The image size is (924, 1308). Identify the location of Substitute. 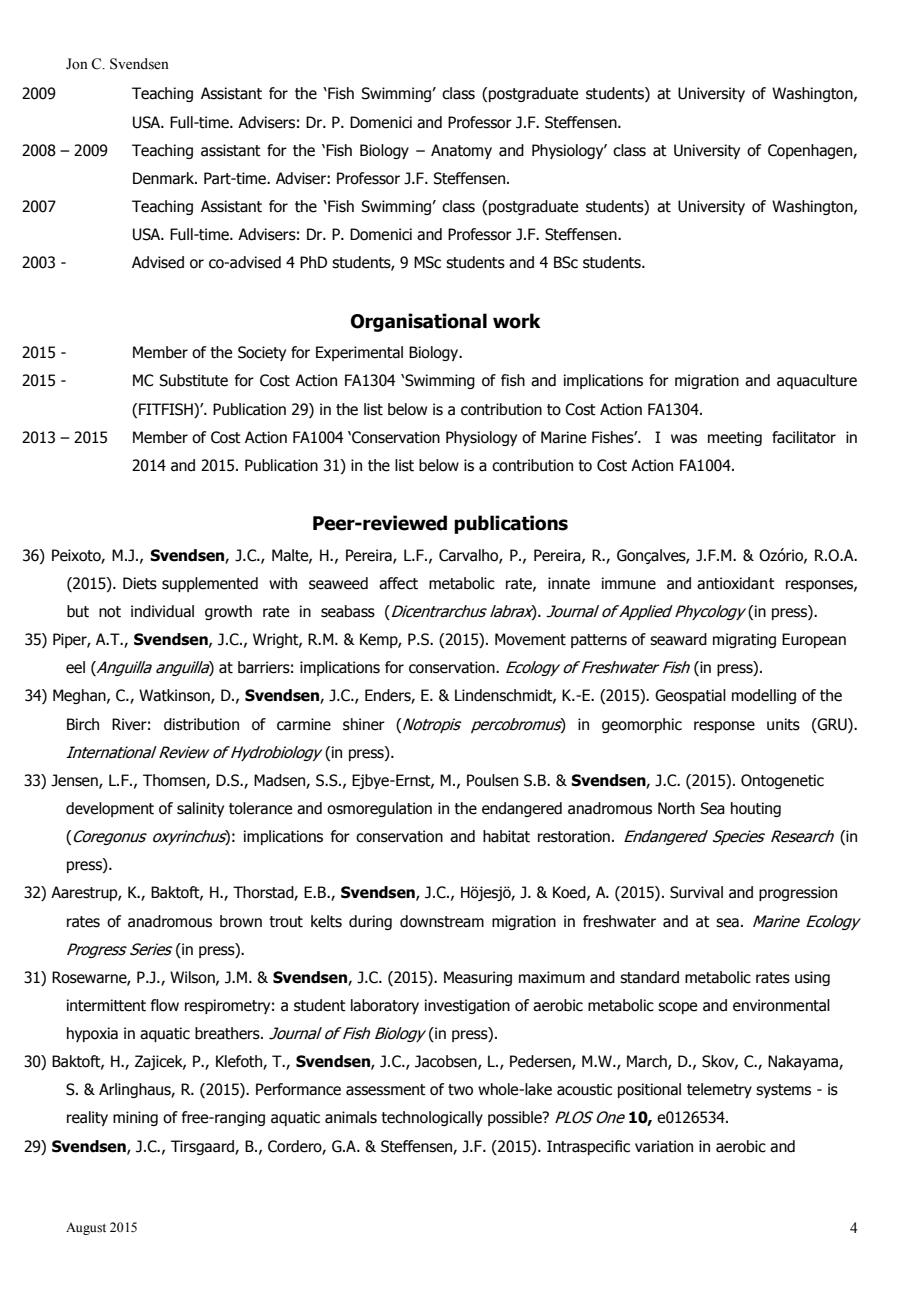
(193, 380).
